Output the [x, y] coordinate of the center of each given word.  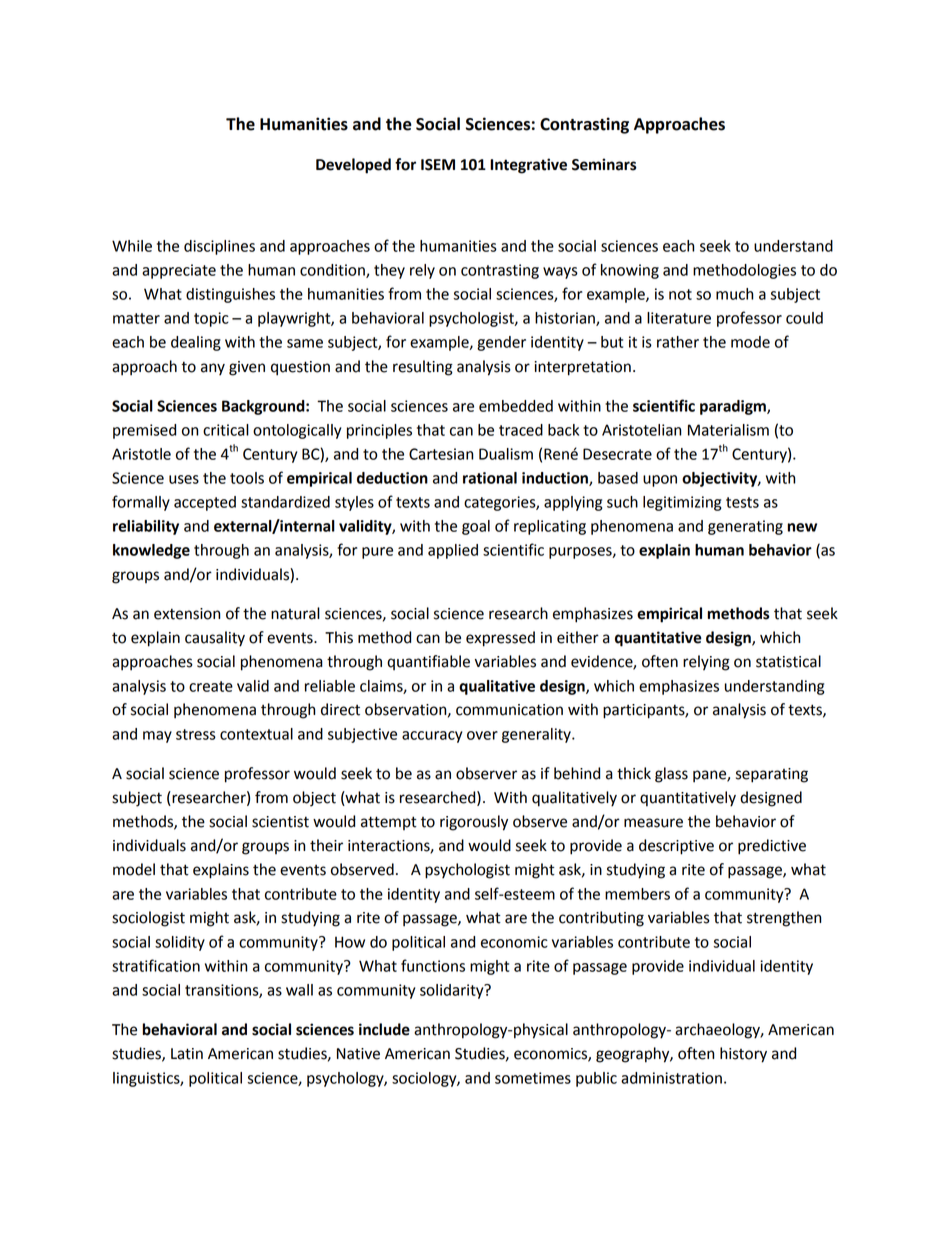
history [743, 1055]
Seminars [604, 164]
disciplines [219, 247]
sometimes [533, 1078]
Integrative [528, 166]
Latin [187, 1054]
